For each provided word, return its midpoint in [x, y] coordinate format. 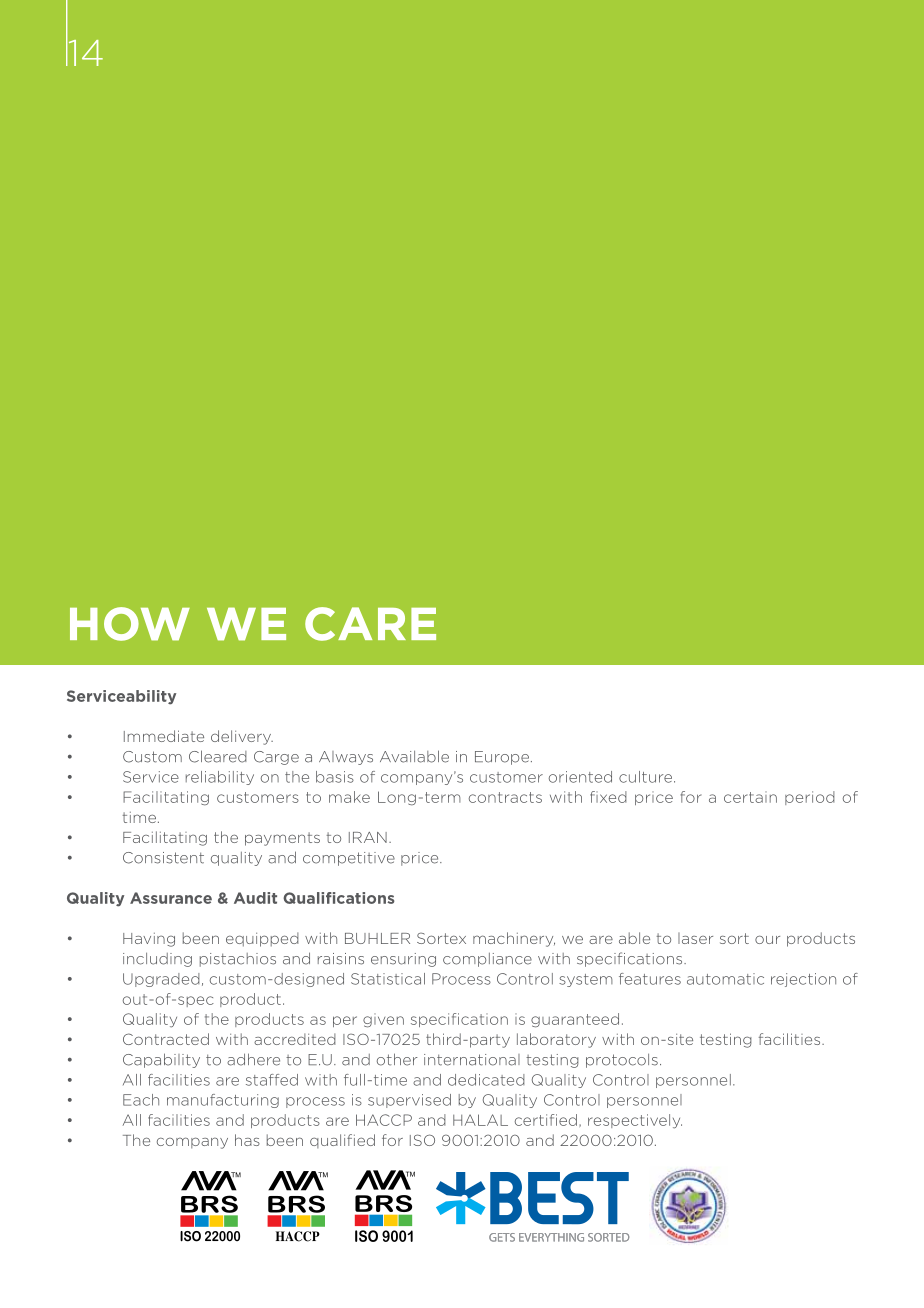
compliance [487, 960]
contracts [505, 797]
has [247, 1140]
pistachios [238, 960]
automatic [725, 979]
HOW [130, 624]
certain [750, 797]
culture [647, 777]
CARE [370, 624]
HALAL [480, 1120]
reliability [220, 778]
